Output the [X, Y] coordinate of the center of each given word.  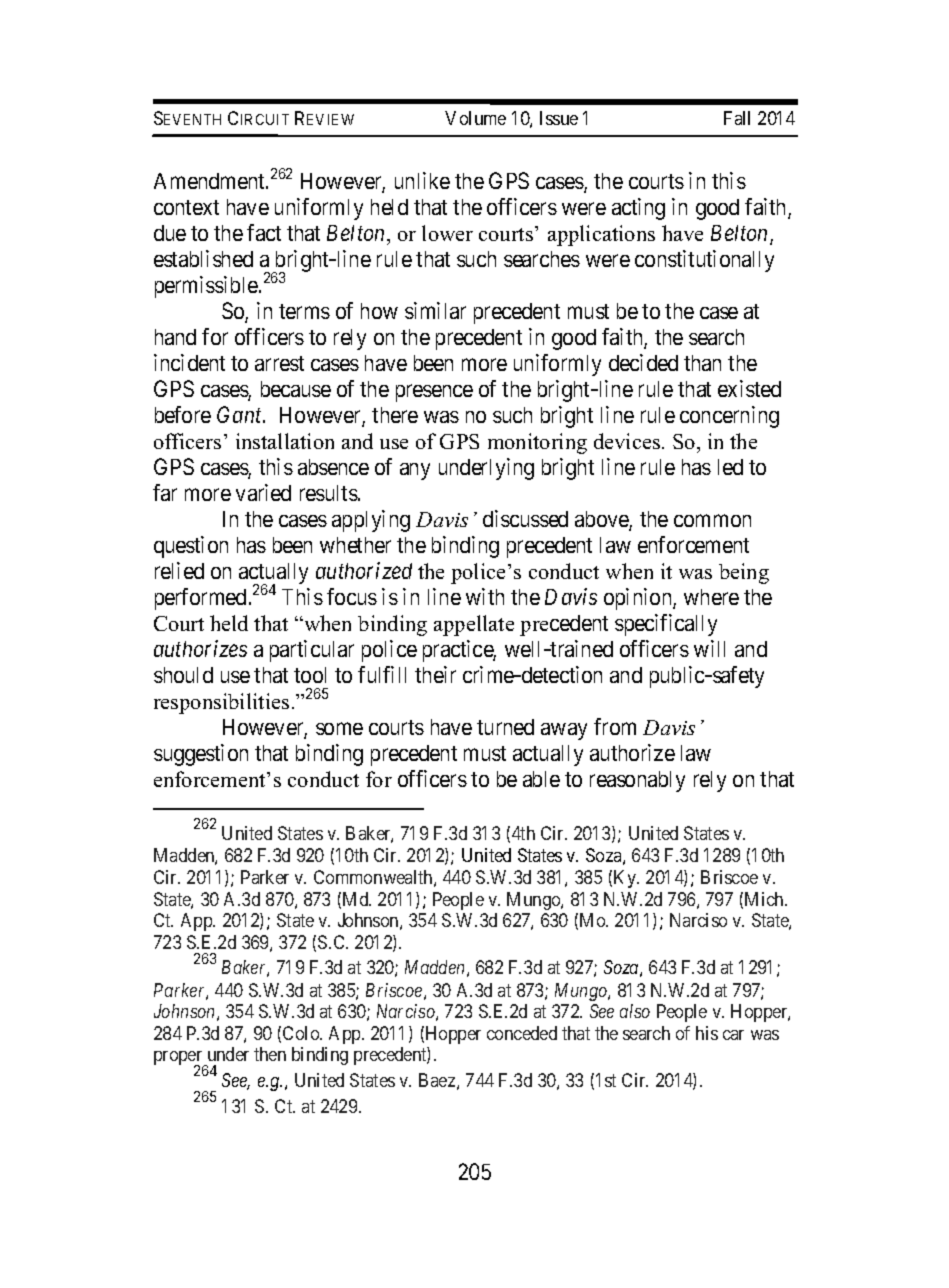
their [435, 674]
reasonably [637, 781]
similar [435, 310]
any [415, 471]
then [270, 1054]
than [702, 363]
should [183, 675]
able [541, 779]
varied [263, 492]
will [709, 648]
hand [175, 337]
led [730, 467]
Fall [737, 118]
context [186, 207]
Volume [475, 118]
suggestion [201, 755]
